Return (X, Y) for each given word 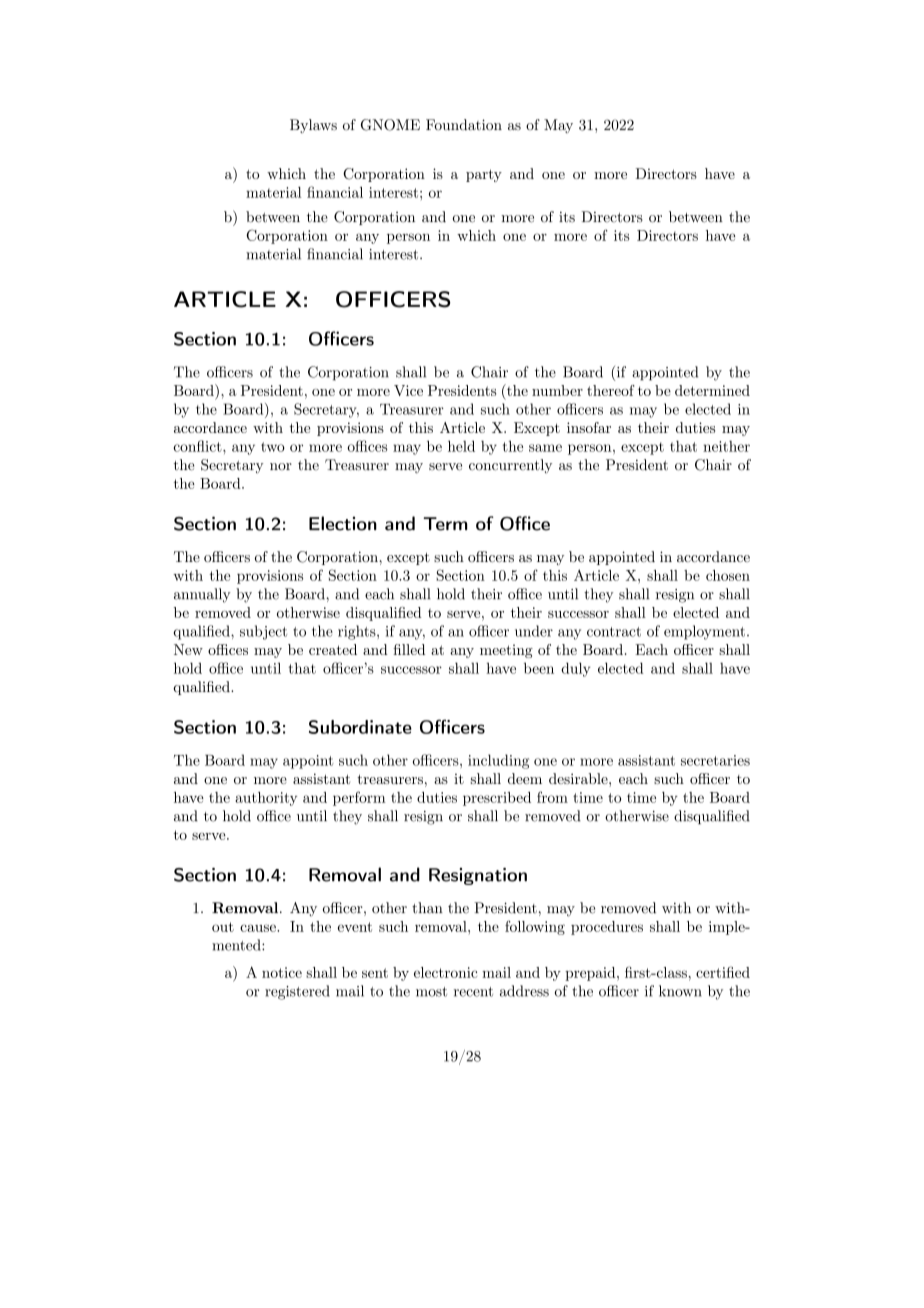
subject (263, 632)
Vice (408, 390)
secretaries (715, 760)
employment (704, 632)
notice (282, 972)
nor (281, 467)
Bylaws (313, 126)
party (484, 175)
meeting (506, 651)
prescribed (497, 799)
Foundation (464, 125)
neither (726, 446)
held (461, 446)
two (273, 447)
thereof (611, 390)
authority (266, 799)
